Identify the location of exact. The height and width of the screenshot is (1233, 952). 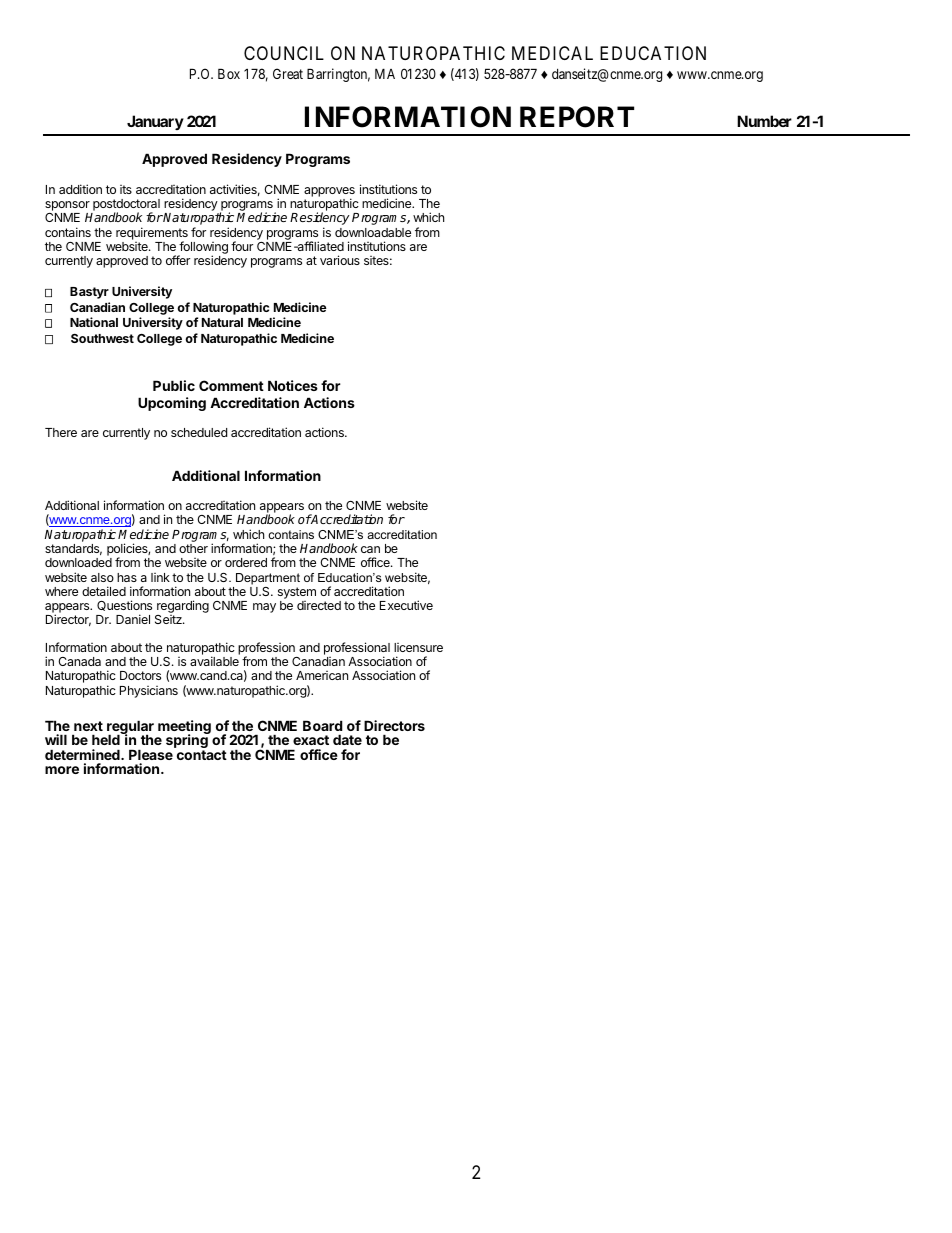
(311, 740).
